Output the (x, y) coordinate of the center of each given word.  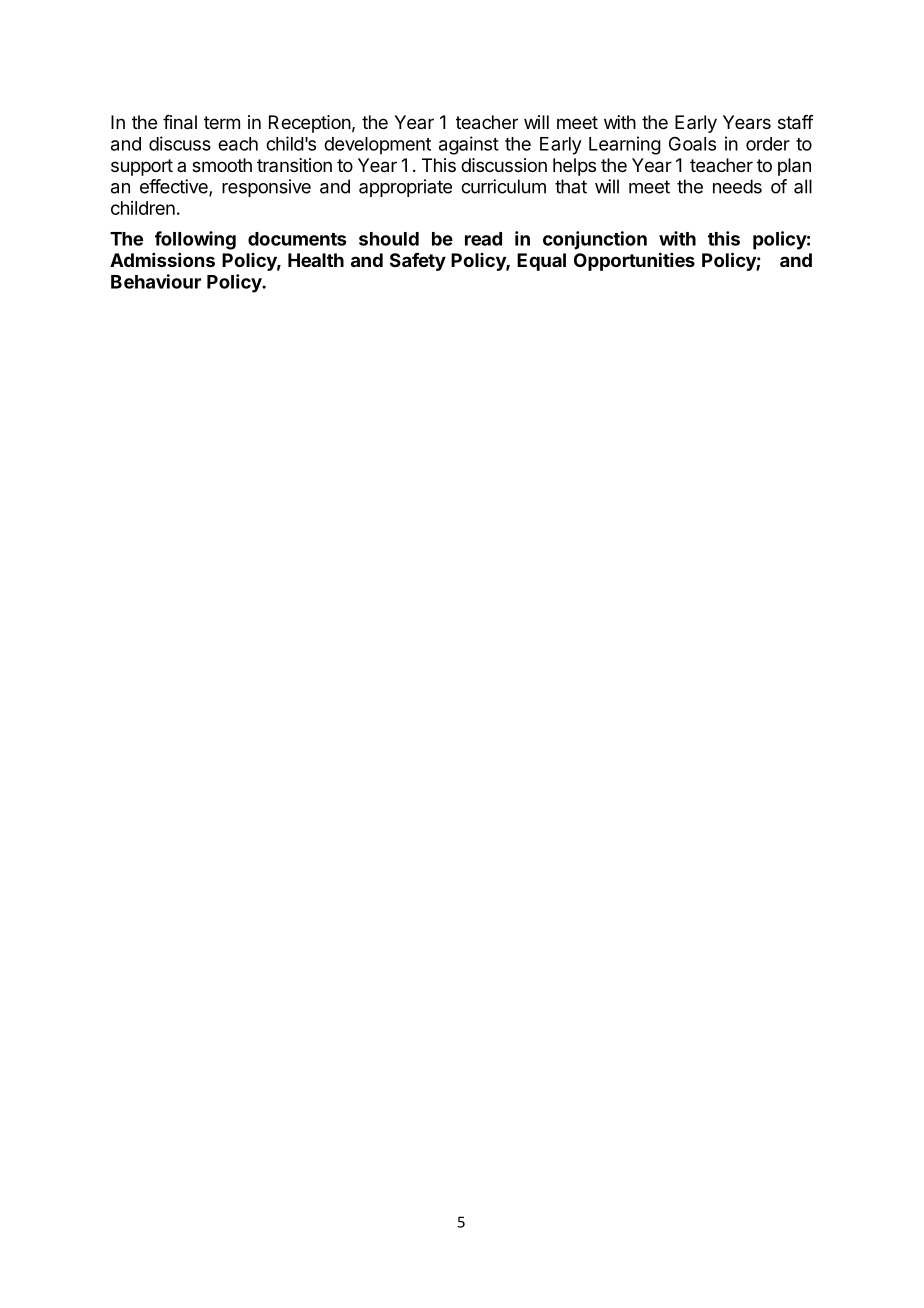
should (389, 239)
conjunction (595, 240)
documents (297, 239)
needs (737, 186)
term (222, 122)
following (195, 240)
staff (796, 122)
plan (794, 167)
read (483, 239)
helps (574, 167)
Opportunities (634, 261)
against (469, 145)
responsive (266, 188)
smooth (222, 165)
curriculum (503, 186)
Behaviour (156, 281)
